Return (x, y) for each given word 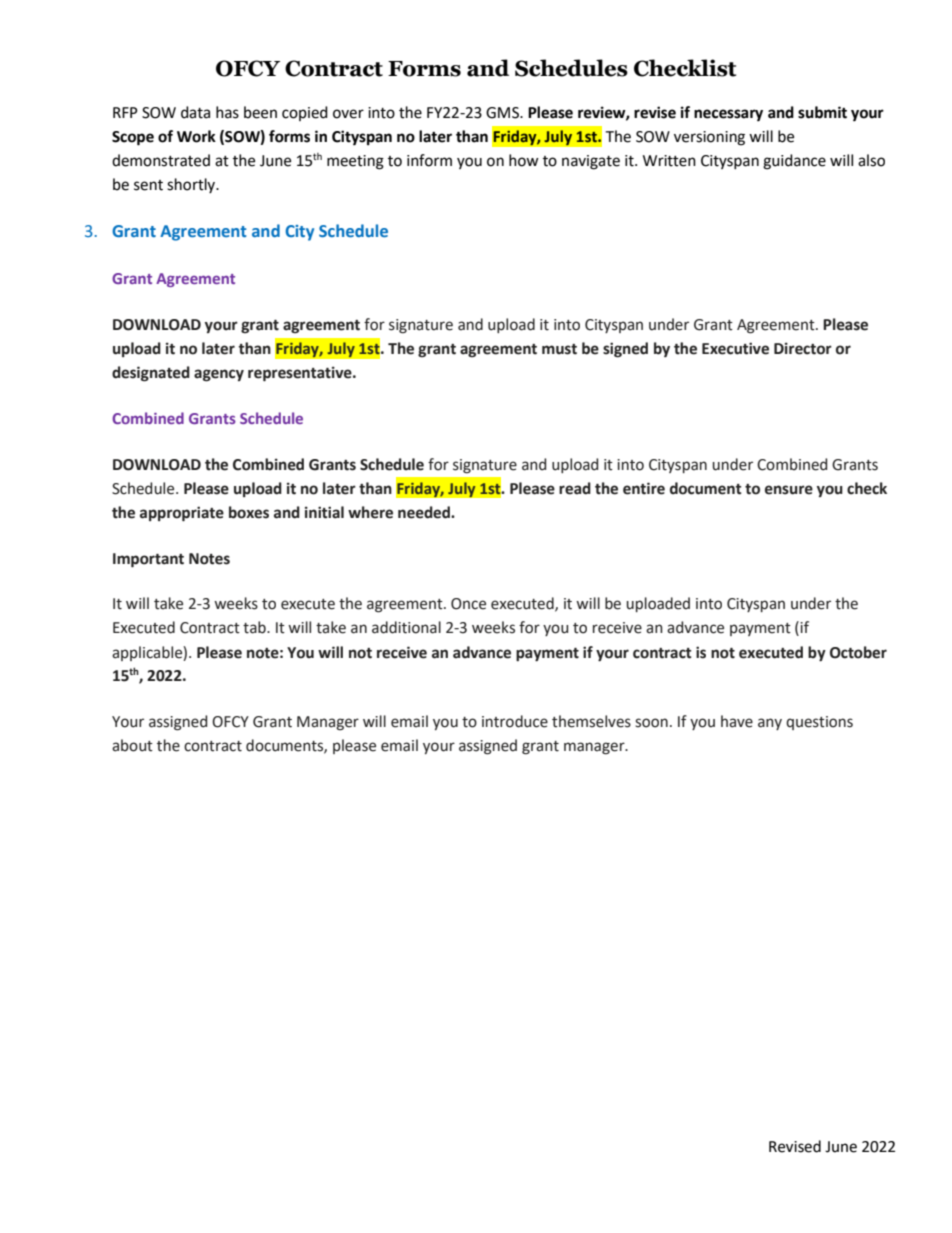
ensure (789, 490)
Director (803, 348)
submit (822, 112)
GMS (503, 113)
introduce (515, 721)
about (132, 745)
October (858, 652)
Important (148, 560)
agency (219, 375)
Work (196, 136)
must (559, 349)
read (575, 488)
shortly (192, 185)
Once (468, 604)
